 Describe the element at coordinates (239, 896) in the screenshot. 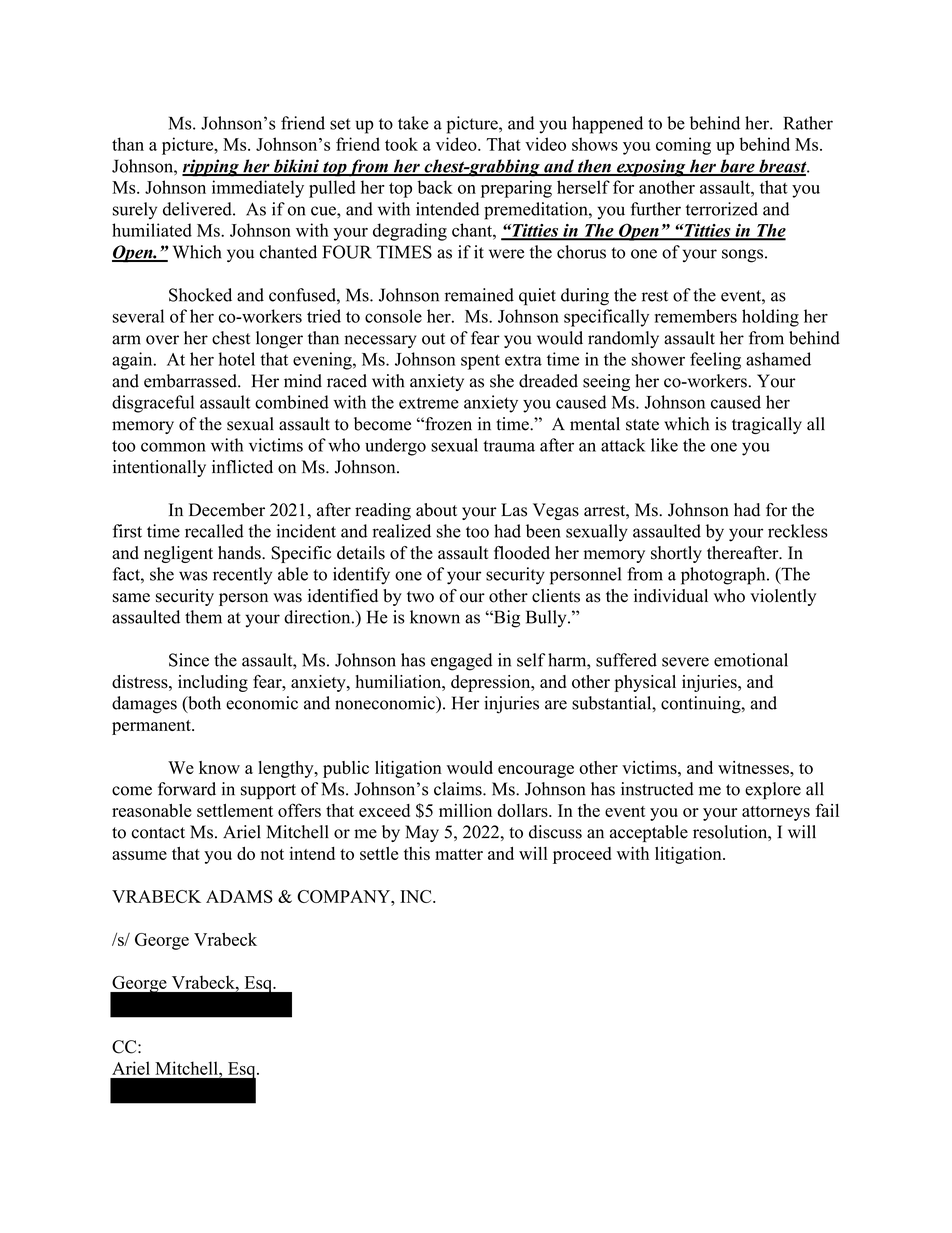

I see `ADAMS` at that location.
